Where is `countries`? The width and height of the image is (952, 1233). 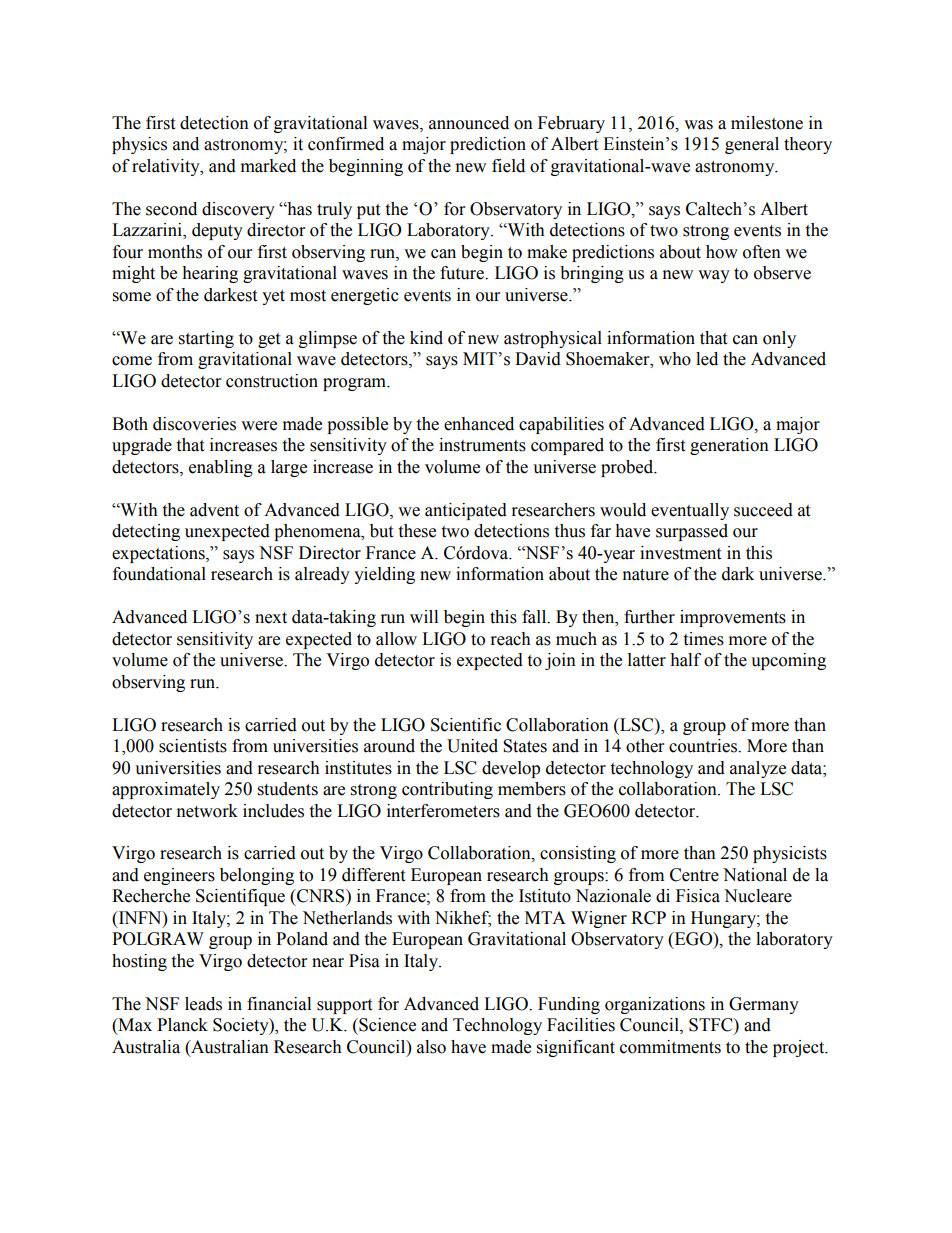 countries is located at coordinates (704, 746).
